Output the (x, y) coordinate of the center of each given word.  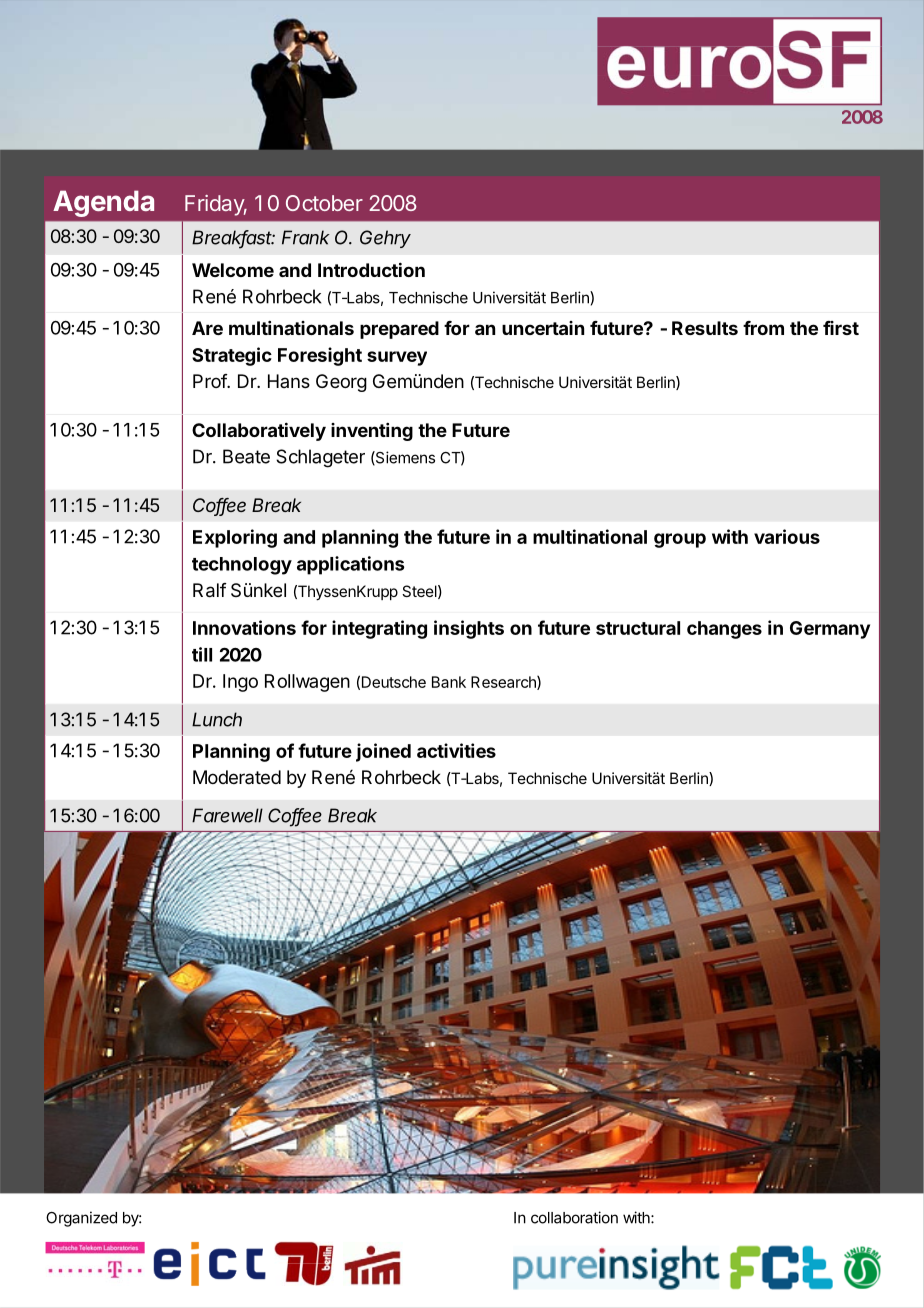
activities (456, 750)
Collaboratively (259, 431)
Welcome (233, 270)
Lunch (217, 719)
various (787, 536)
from (763, 328)
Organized (81, 1219)
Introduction (371, 269)
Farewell (227, 815)
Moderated (237, 777)
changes (724, 630)
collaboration (574, 1217)
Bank (449, 682)
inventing (372, 432)
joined (383, 752)
